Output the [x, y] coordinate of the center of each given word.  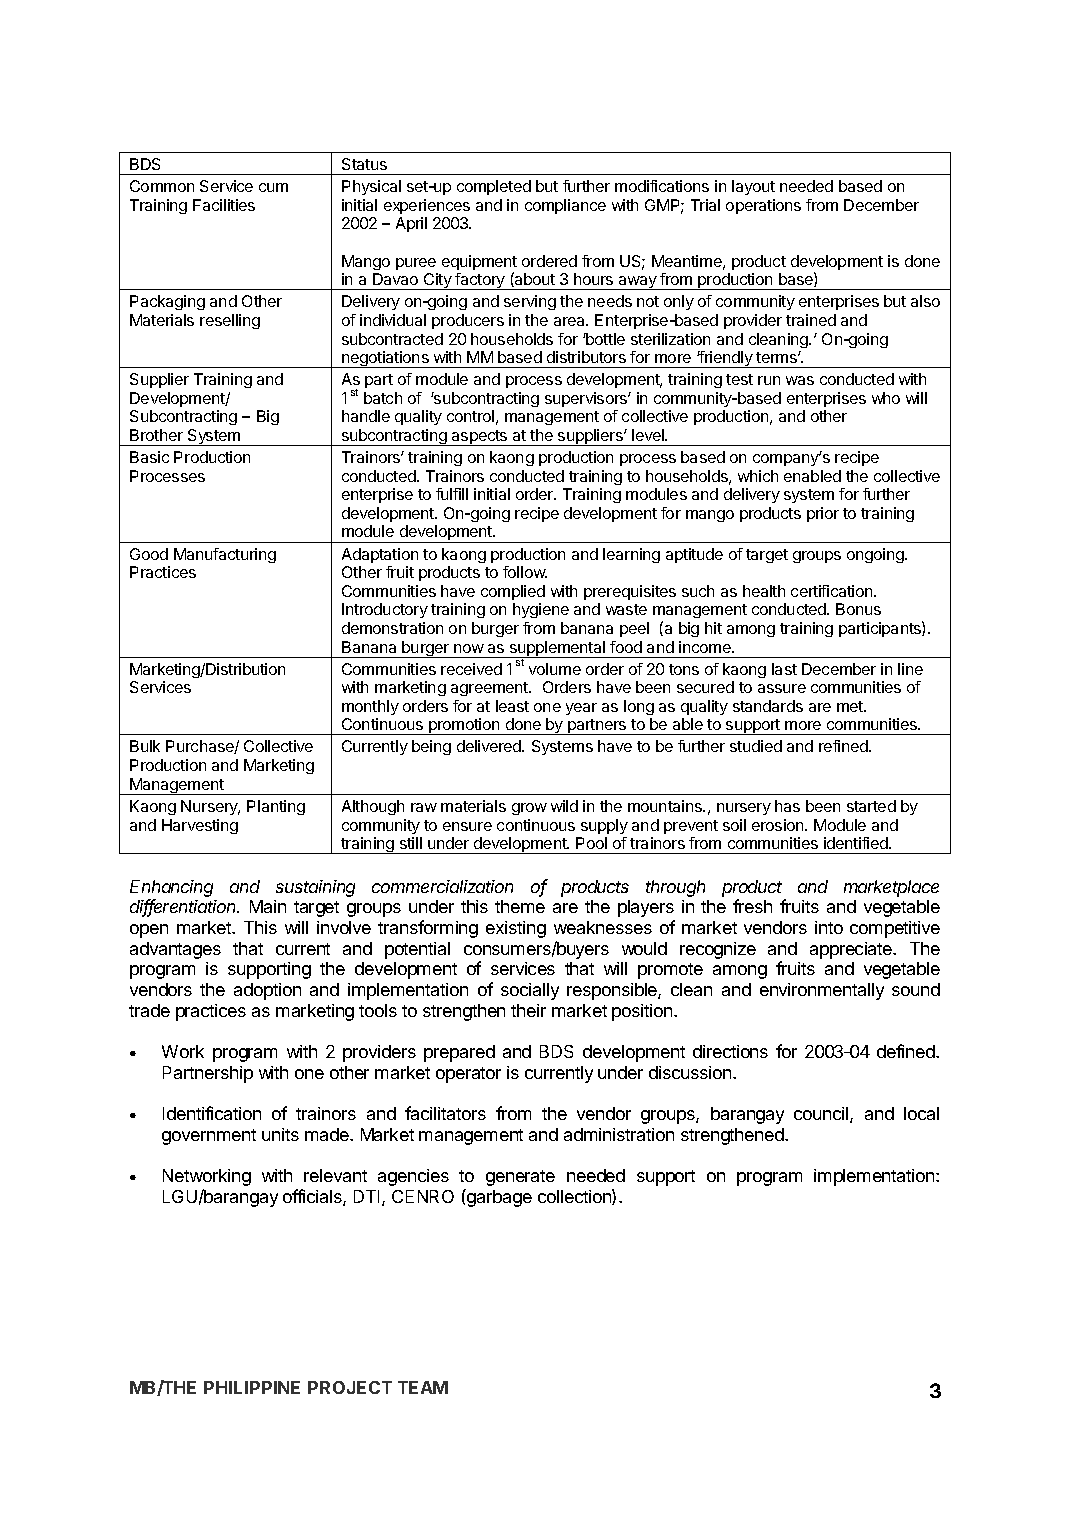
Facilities [224, 205]
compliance [565, 206]
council [822, 1115]
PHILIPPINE [252, 1387]
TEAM [423, 1387]
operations [763, 206]
